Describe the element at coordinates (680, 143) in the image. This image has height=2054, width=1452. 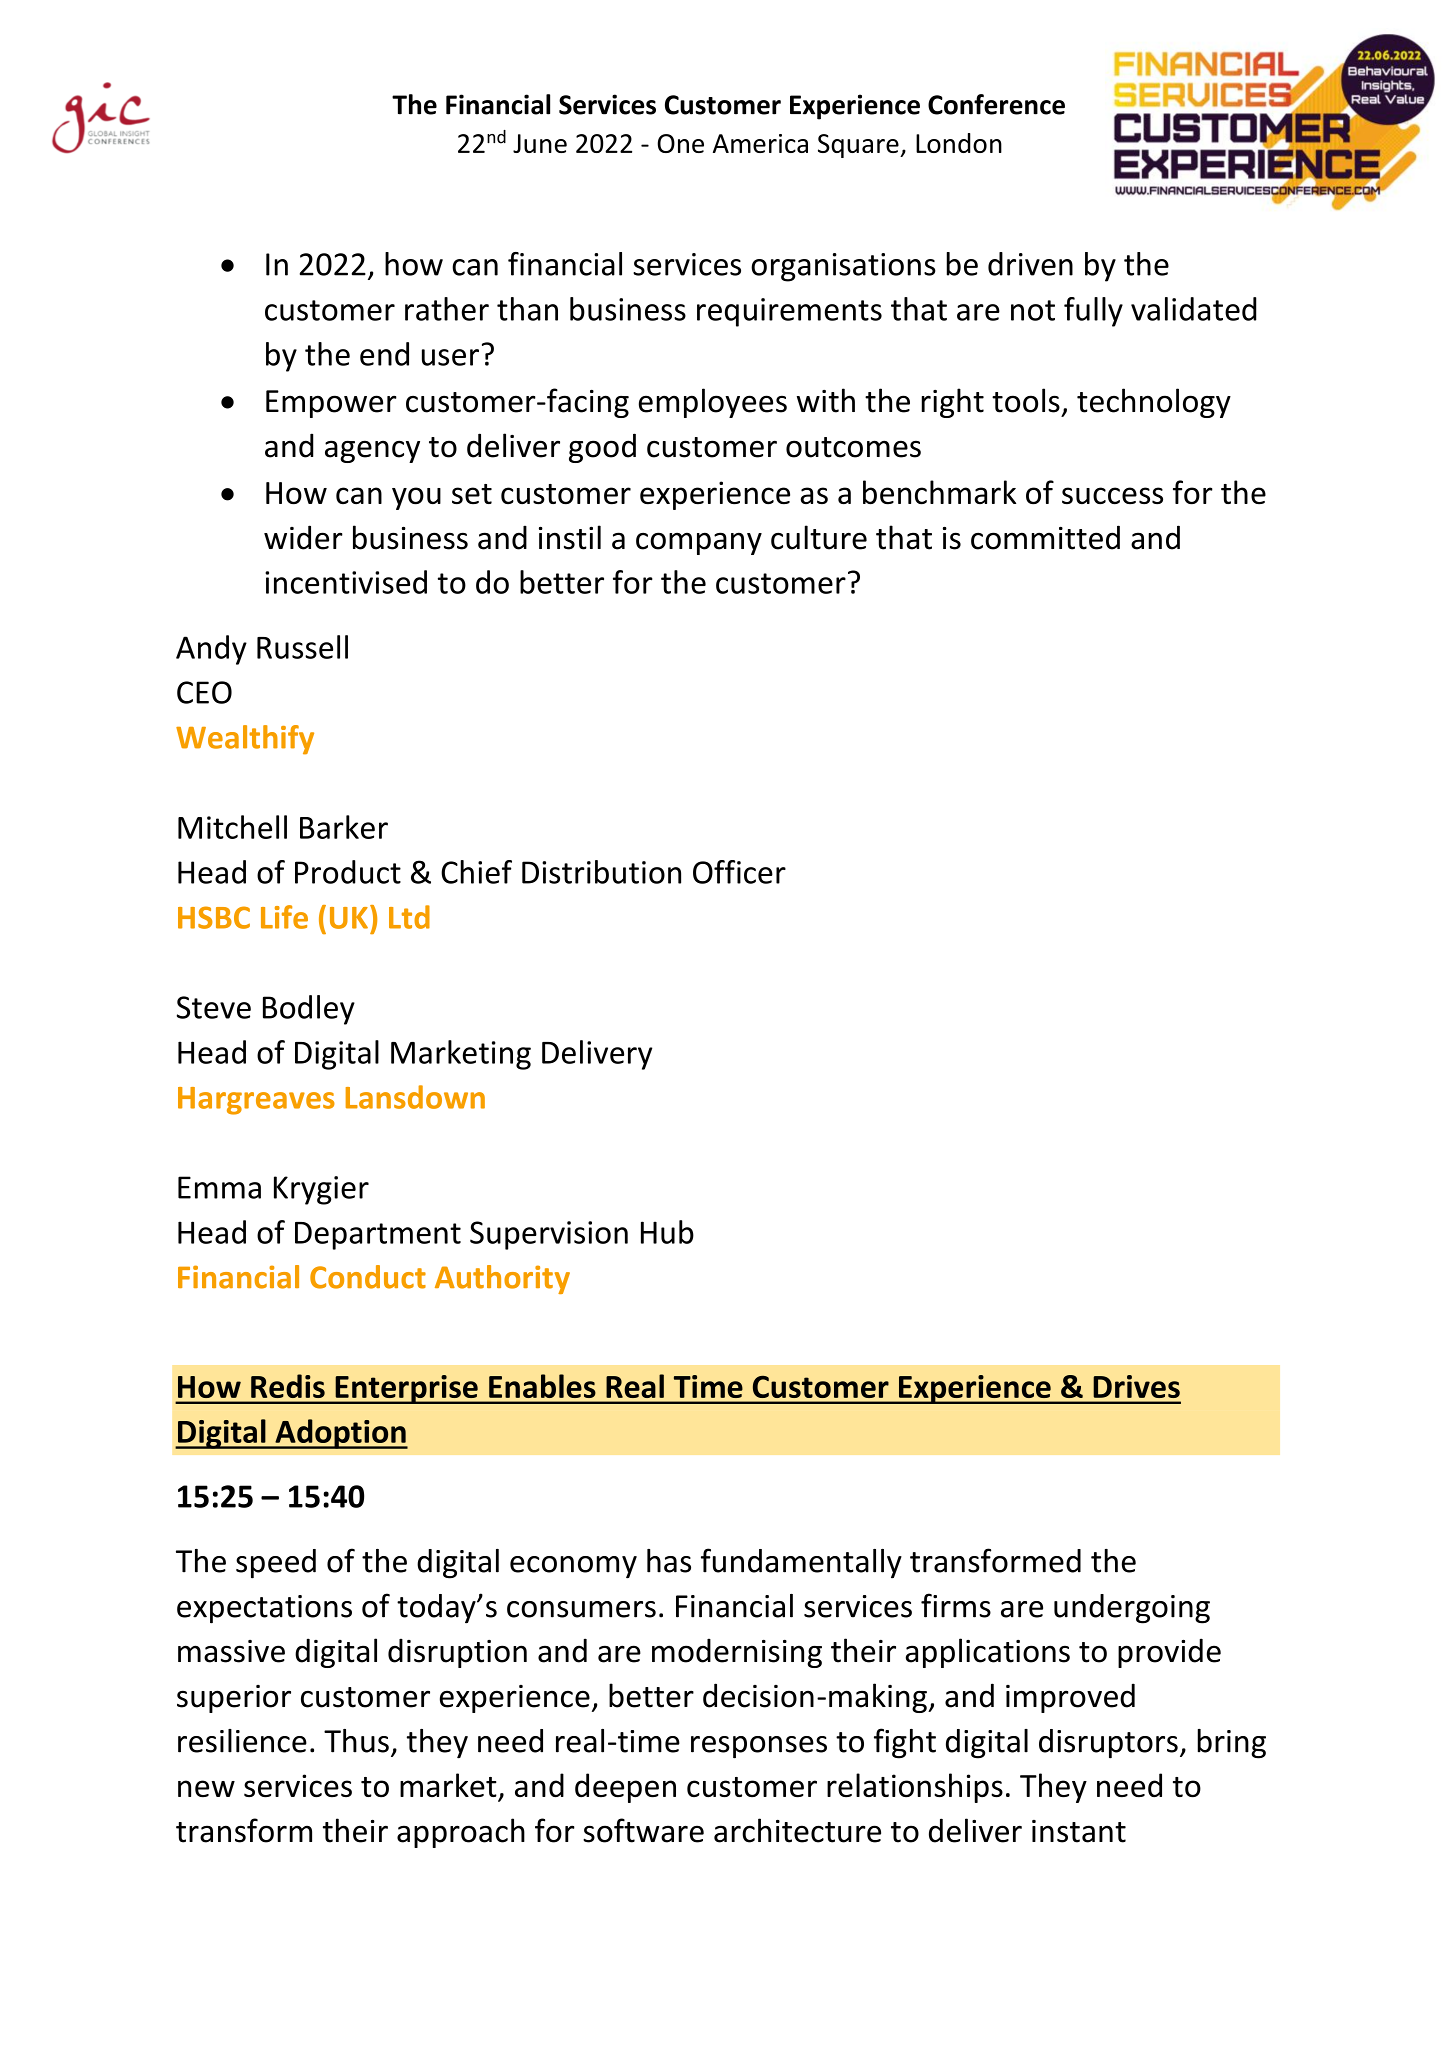
I see `One` at that location.
